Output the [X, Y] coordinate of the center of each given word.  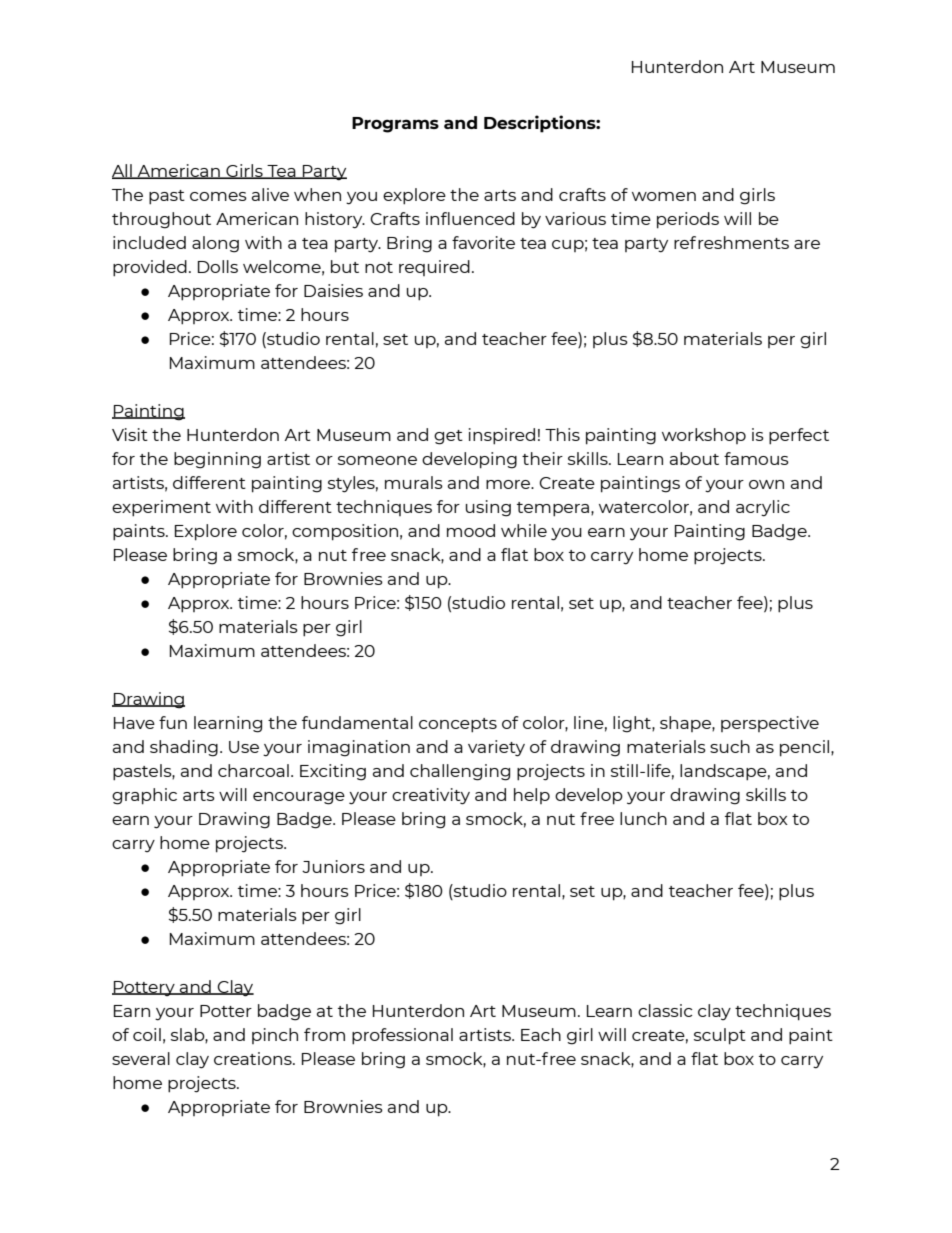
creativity [431, 796]
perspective [770, 724]
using [488, 508]
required [434, 268]
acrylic [763, 508]
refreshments [731, 242]
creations [254, 1058]
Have [134, 723]
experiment [161, 508]
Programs [395, 125]
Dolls [218, 266]
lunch [643, 818]
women [664, 196]
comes [218, 196]
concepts [458, 725]
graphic [144, 796]
